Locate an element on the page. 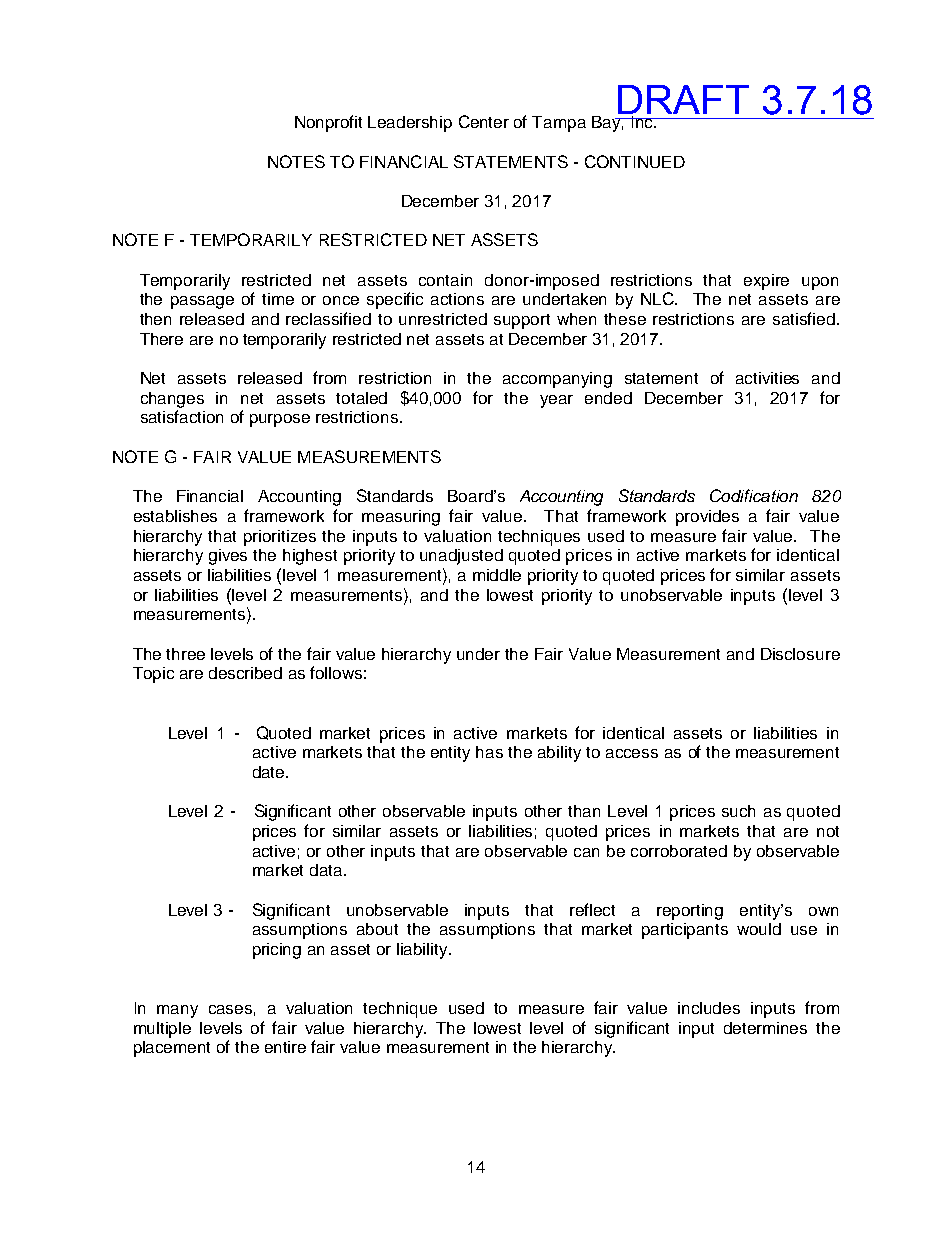 The width and height of the image is (952, 1233). about is located at coordinates (377, 929).
